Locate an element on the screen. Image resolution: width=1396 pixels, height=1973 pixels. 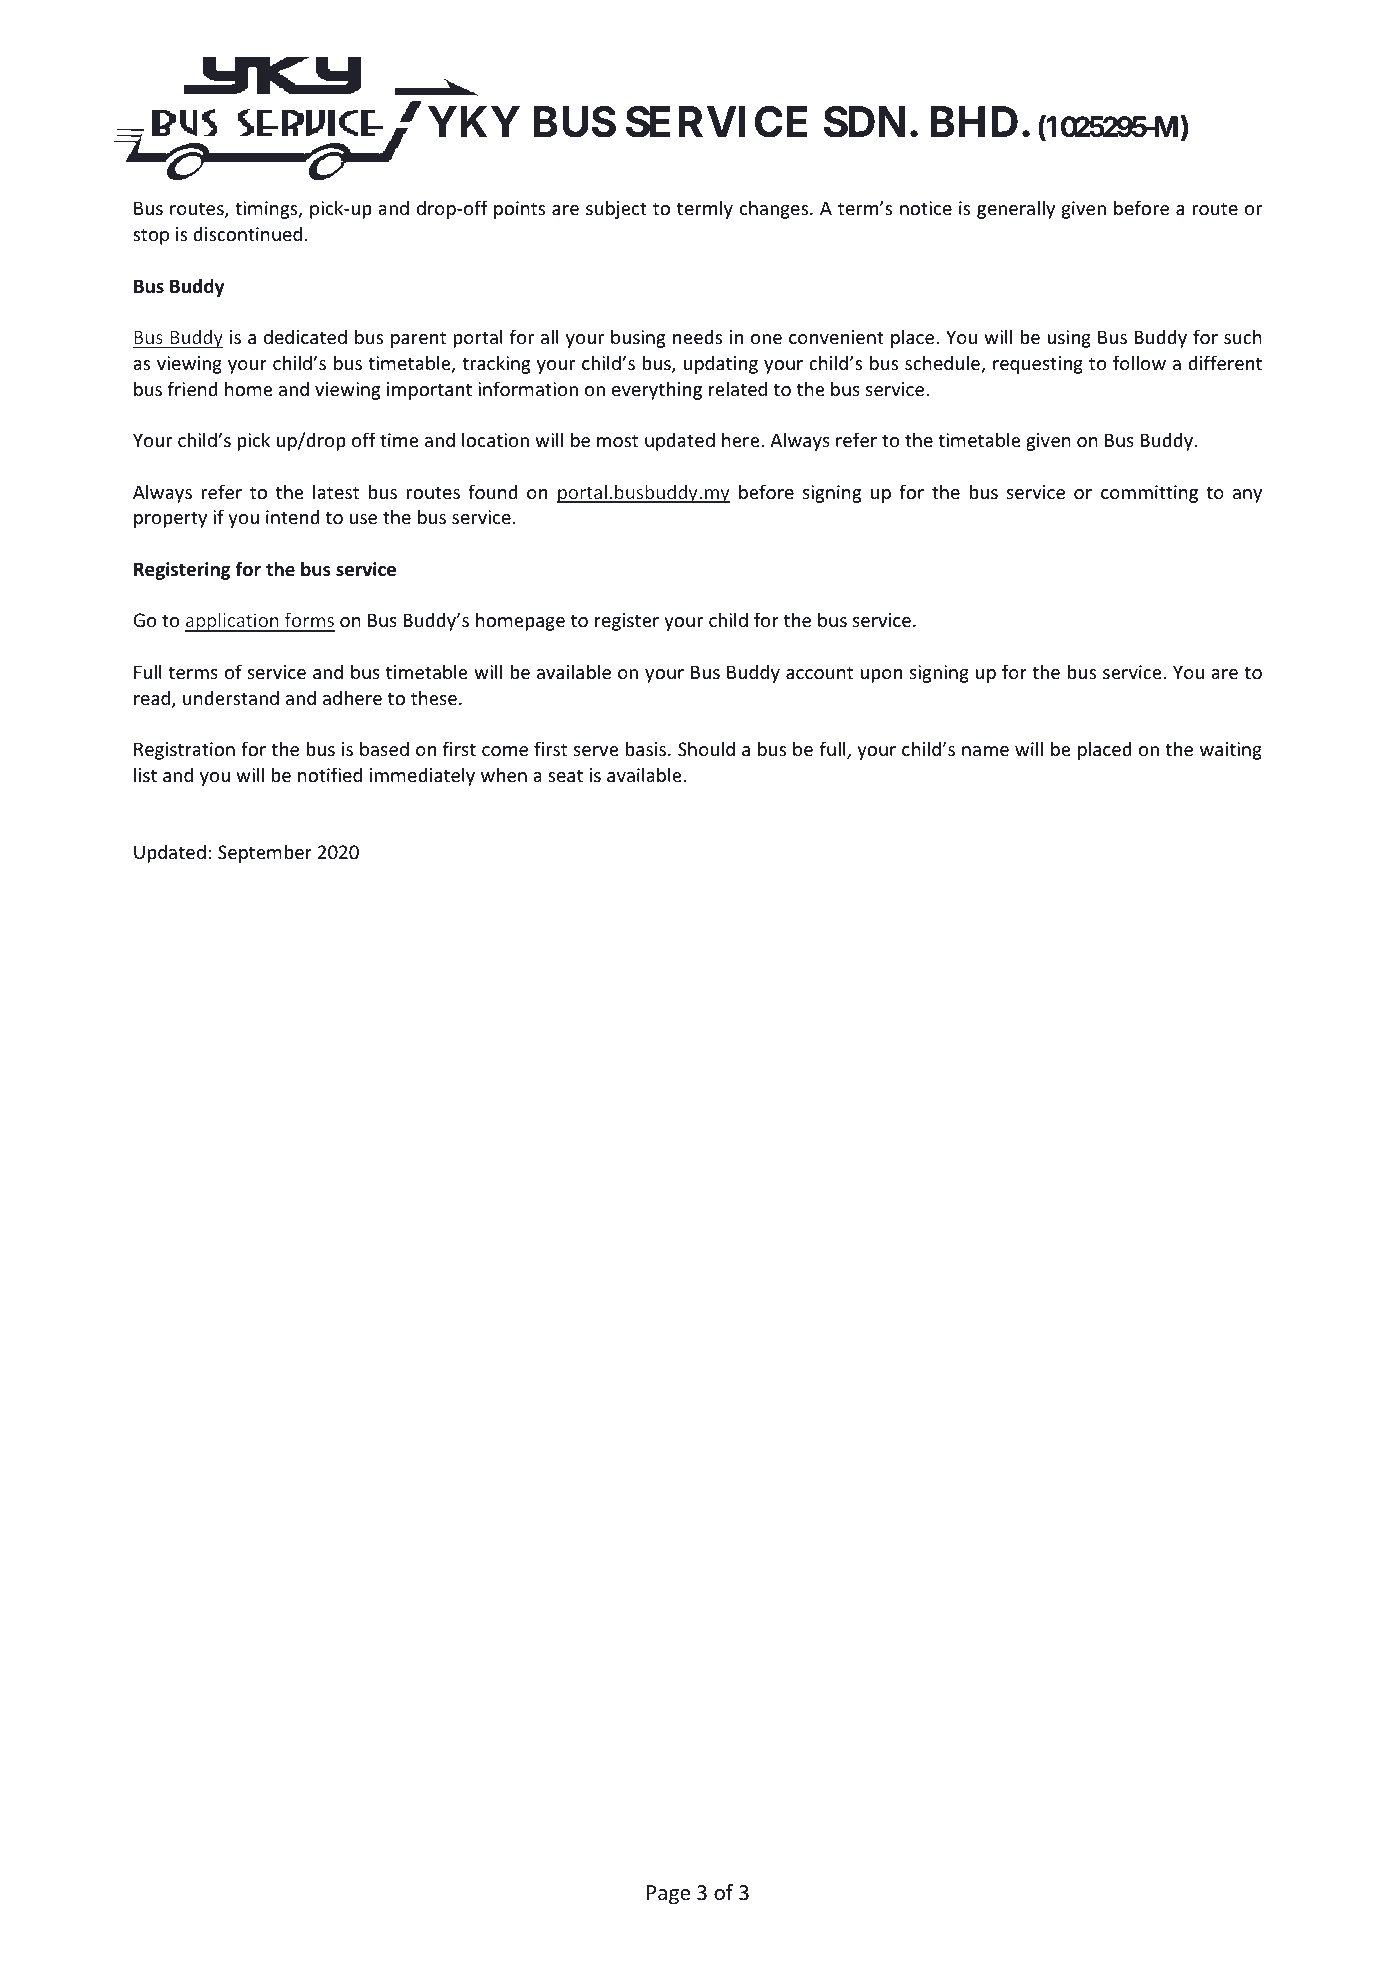
SDN is located at coordinates (865, 122).
